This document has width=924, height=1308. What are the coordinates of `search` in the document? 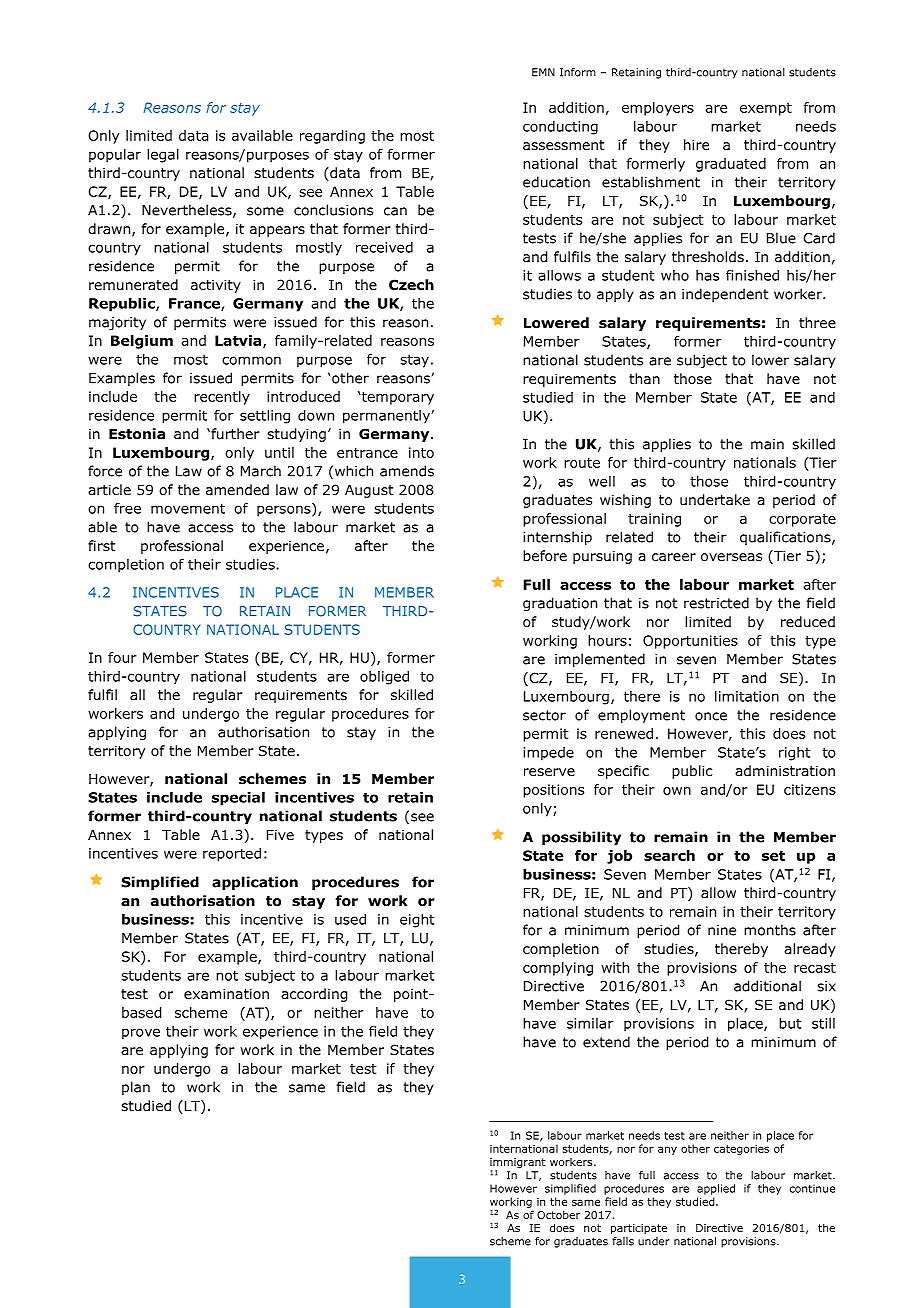 It's located at (669, 855).
